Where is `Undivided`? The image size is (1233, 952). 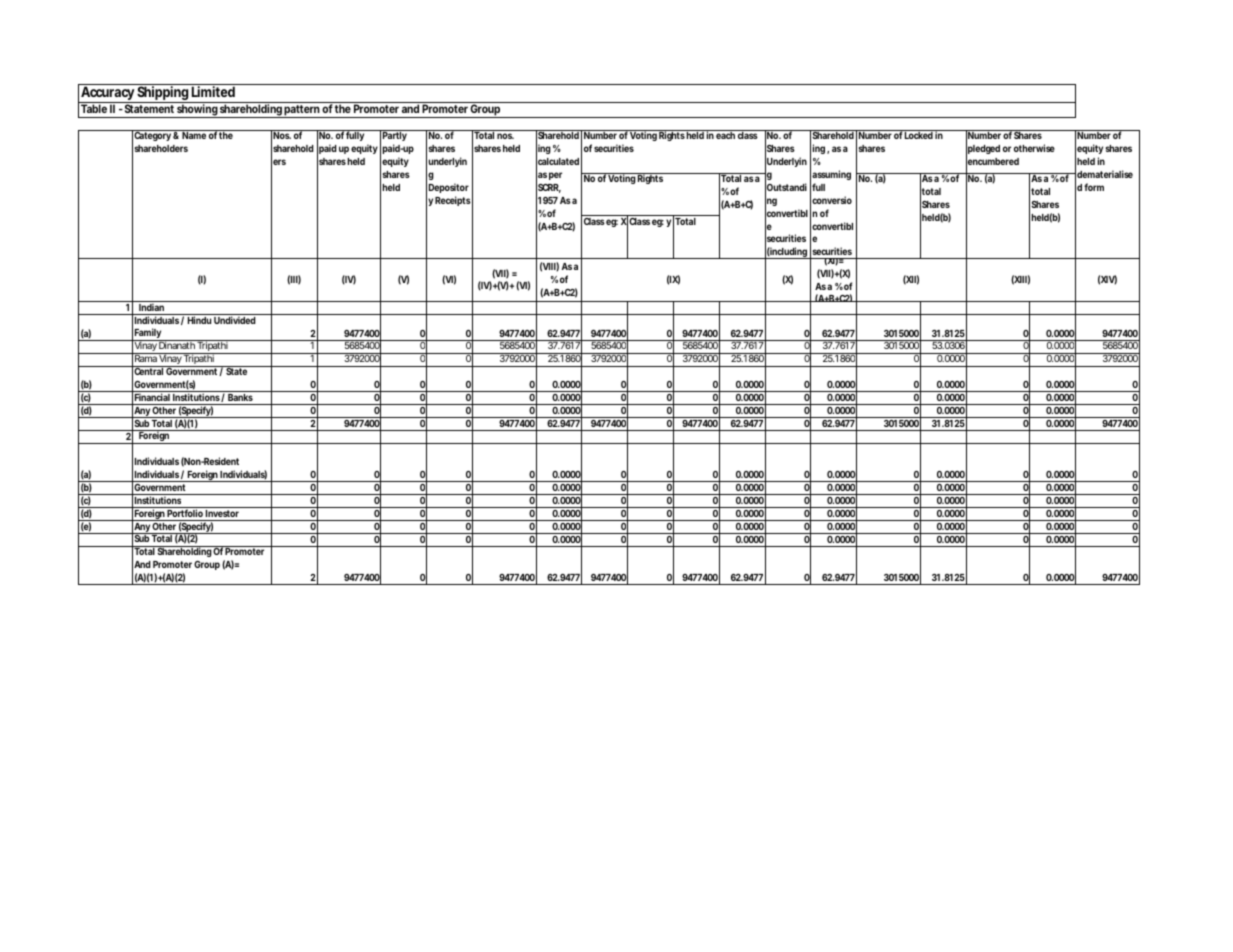 Undivided is located at coordinates (235, 320).
